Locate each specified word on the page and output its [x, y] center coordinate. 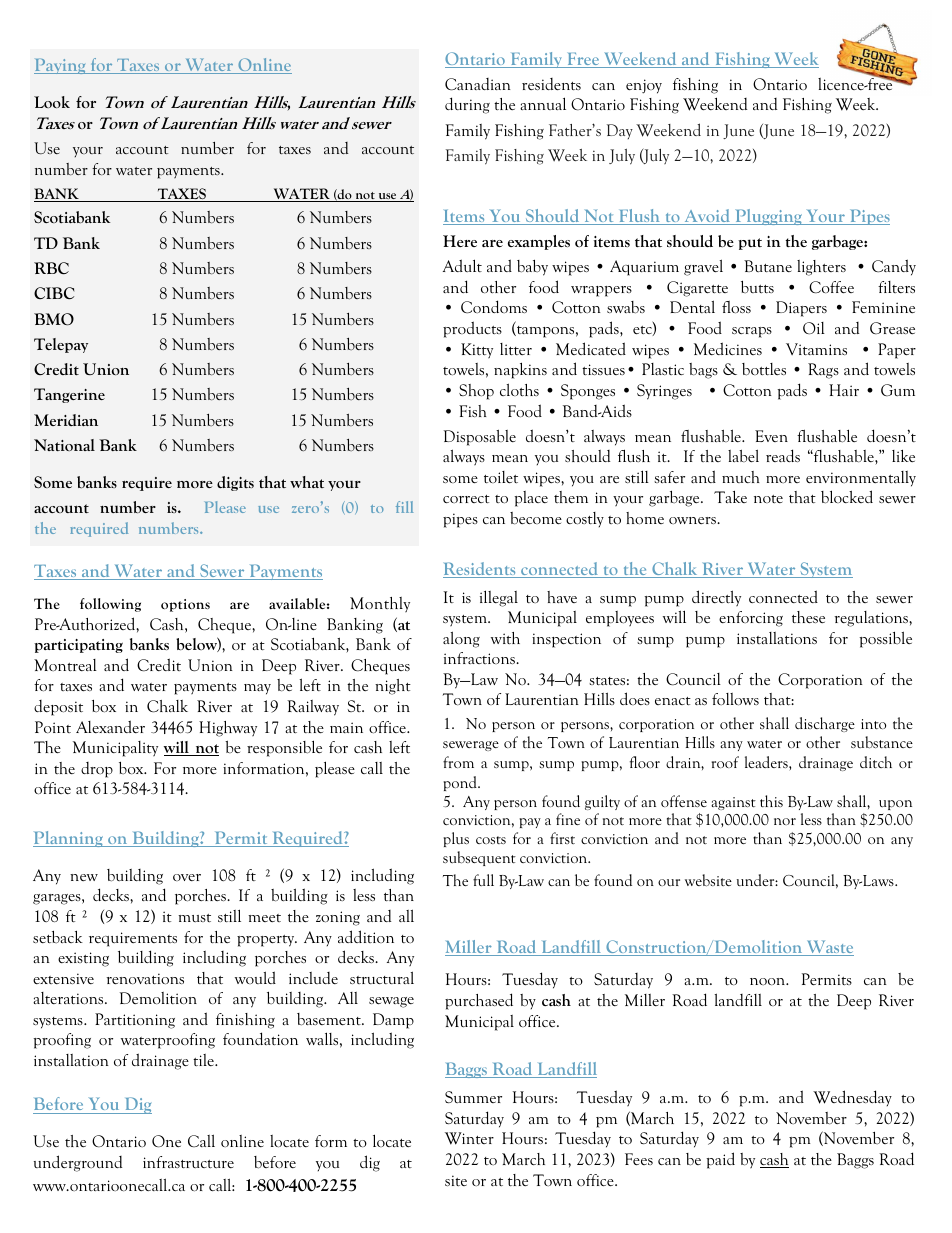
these [808, 617]
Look [52, 102]
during [467, 105]
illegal [499, 598]
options [185, 605]
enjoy [644, 86]
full [483, 880]
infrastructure [188, 1162]
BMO [54, 319]
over [187, 877]
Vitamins [816, 349]
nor [785, 821]
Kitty [477, 351]
